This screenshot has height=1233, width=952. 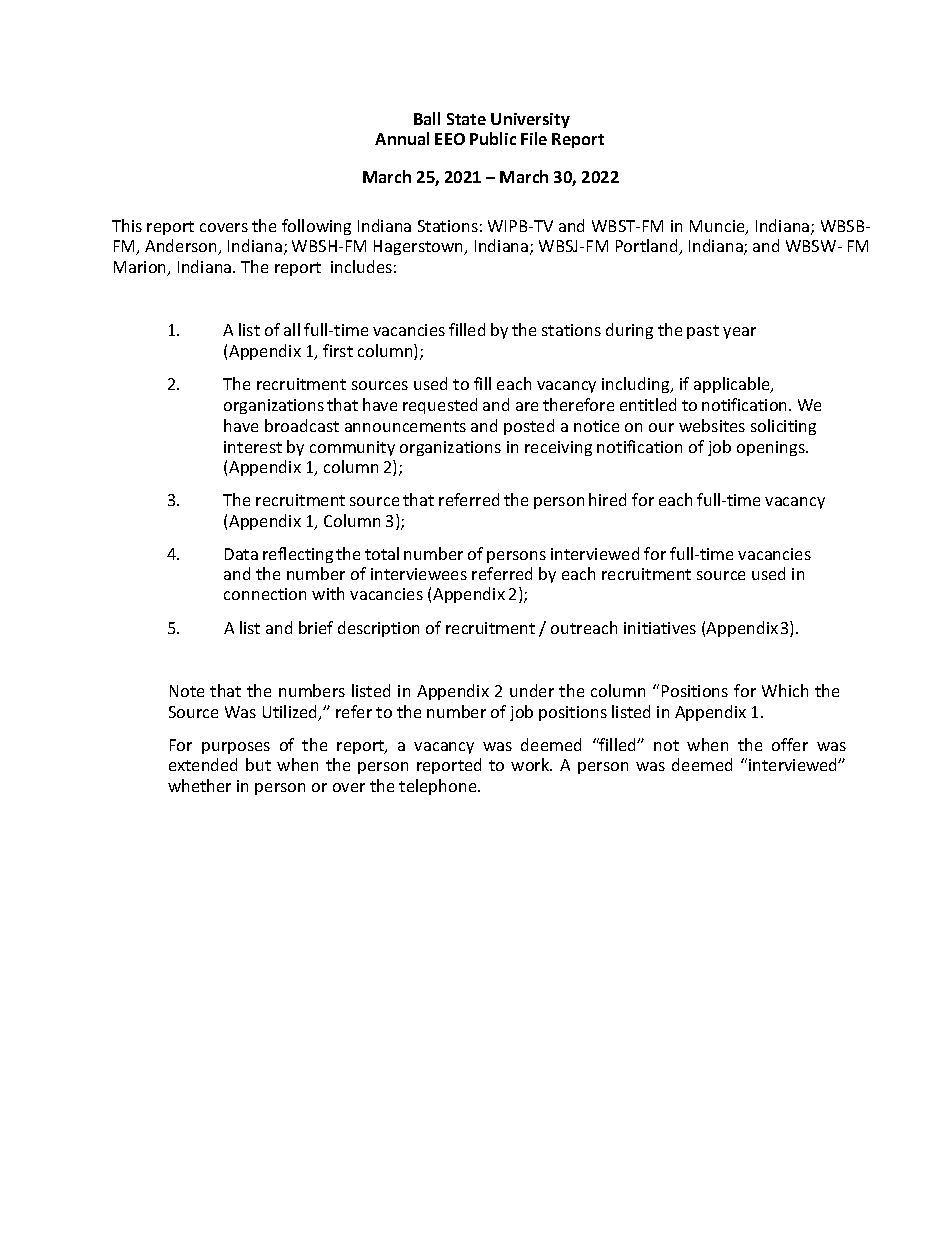 What do you see at coordinates (493, 138) in the screenshot?
I see `Public` at bounding box center [493, 138].
